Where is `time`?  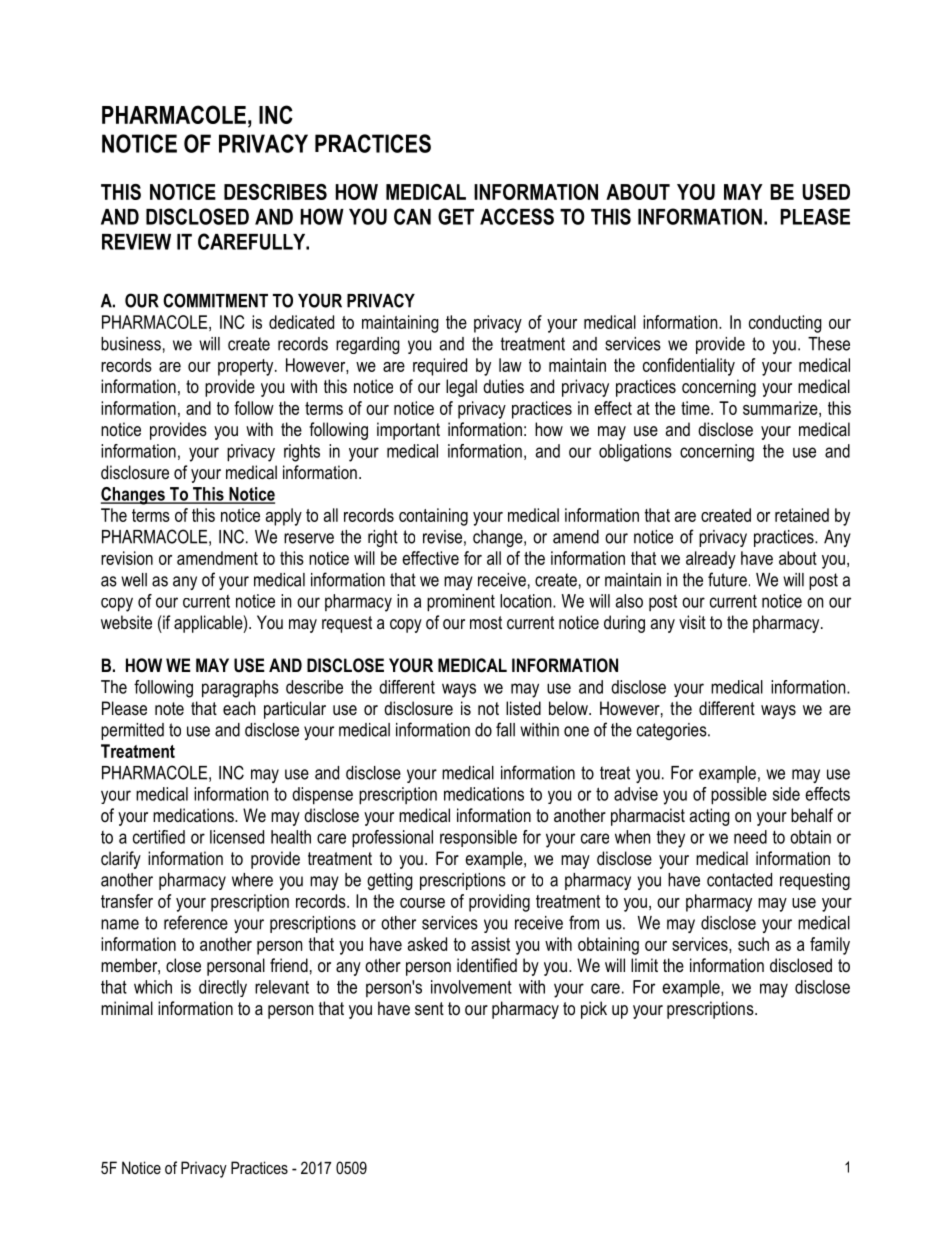
time is located at coordinates (696, 408).
